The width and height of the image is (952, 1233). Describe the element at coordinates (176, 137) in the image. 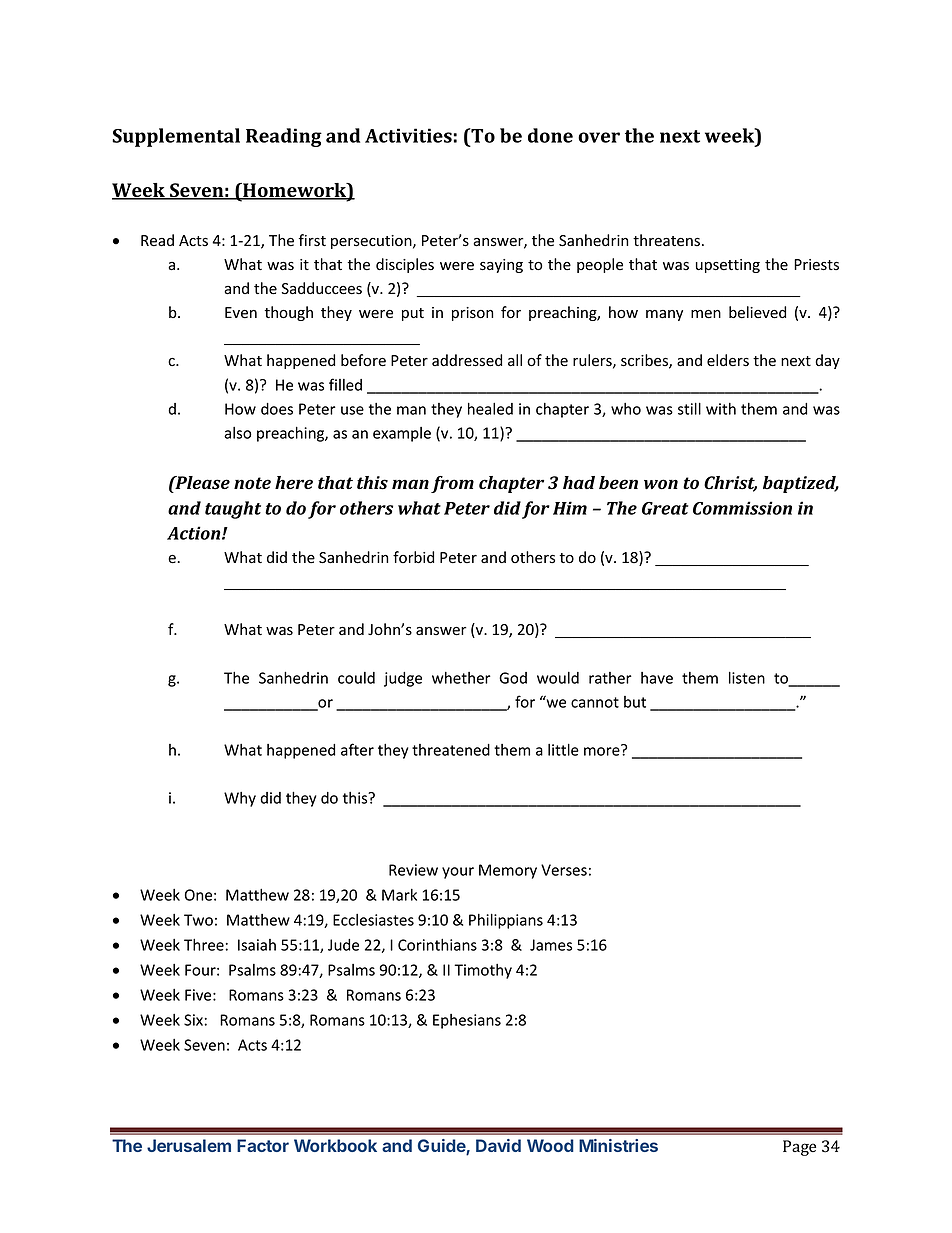

I see `Supplemental` at that location.
